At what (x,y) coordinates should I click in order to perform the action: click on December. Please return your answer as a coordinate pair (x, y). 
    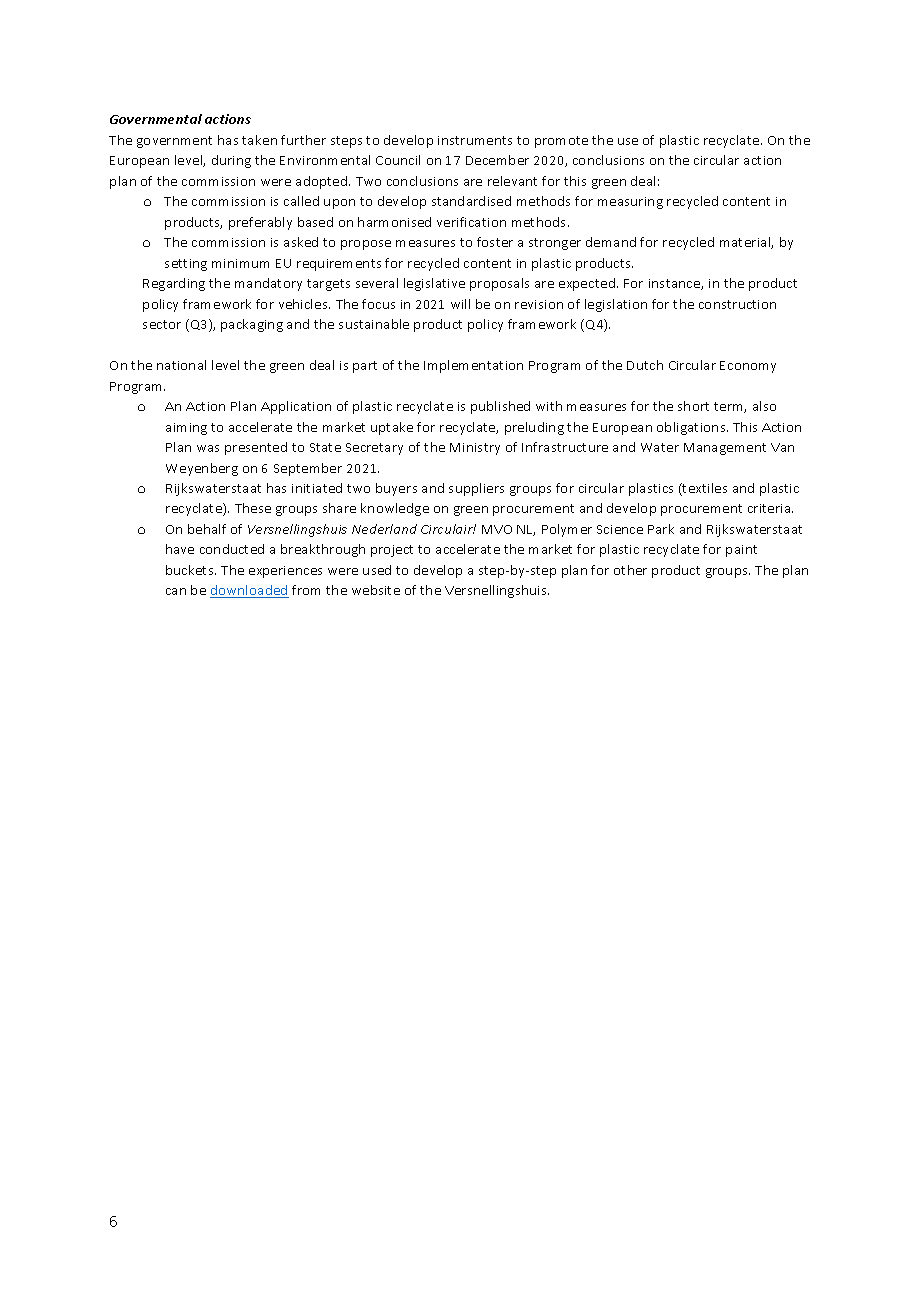
    Looking at the image, I should click on (497, 160).
